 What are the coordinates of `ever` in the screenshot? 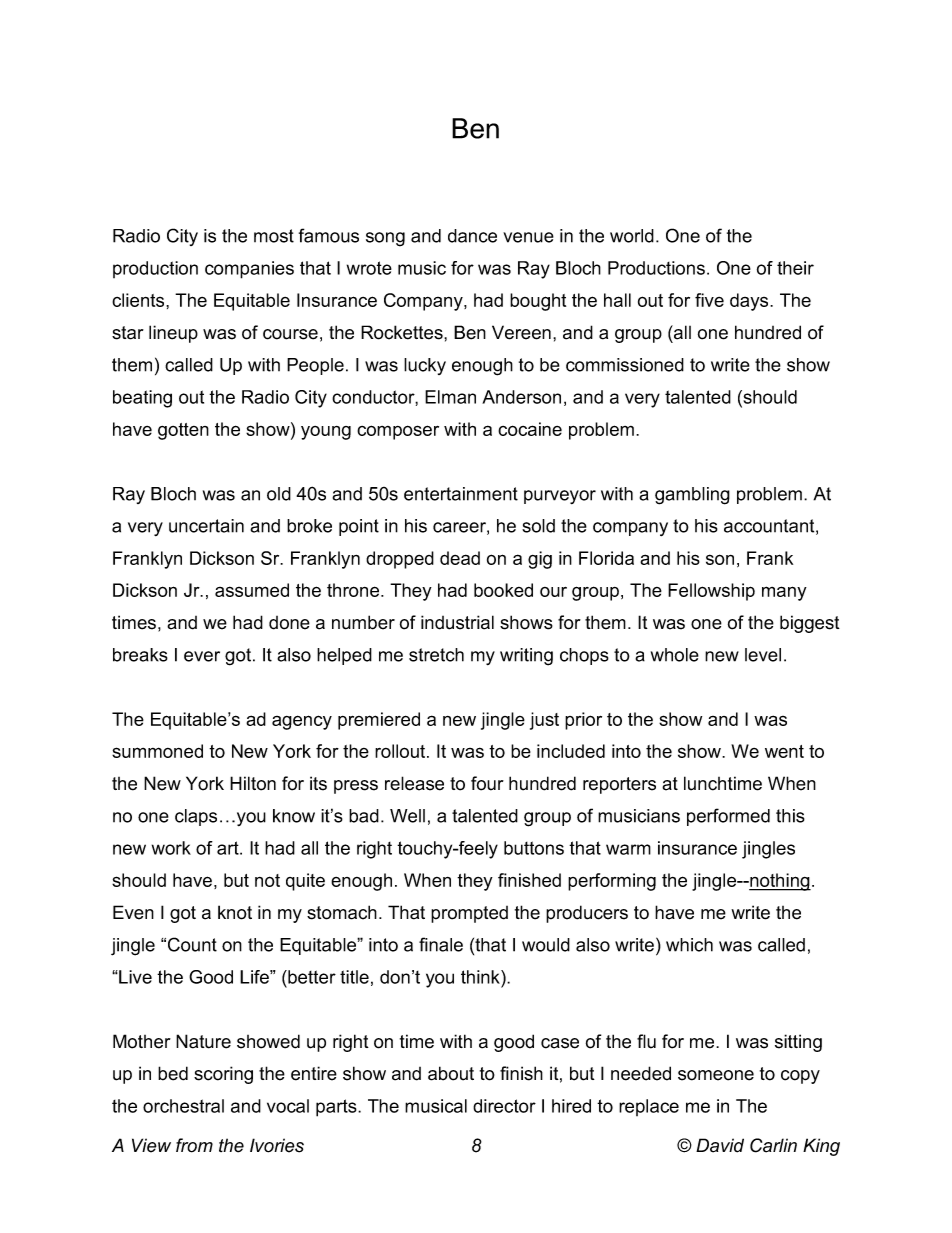 It's located at (202, 656).
